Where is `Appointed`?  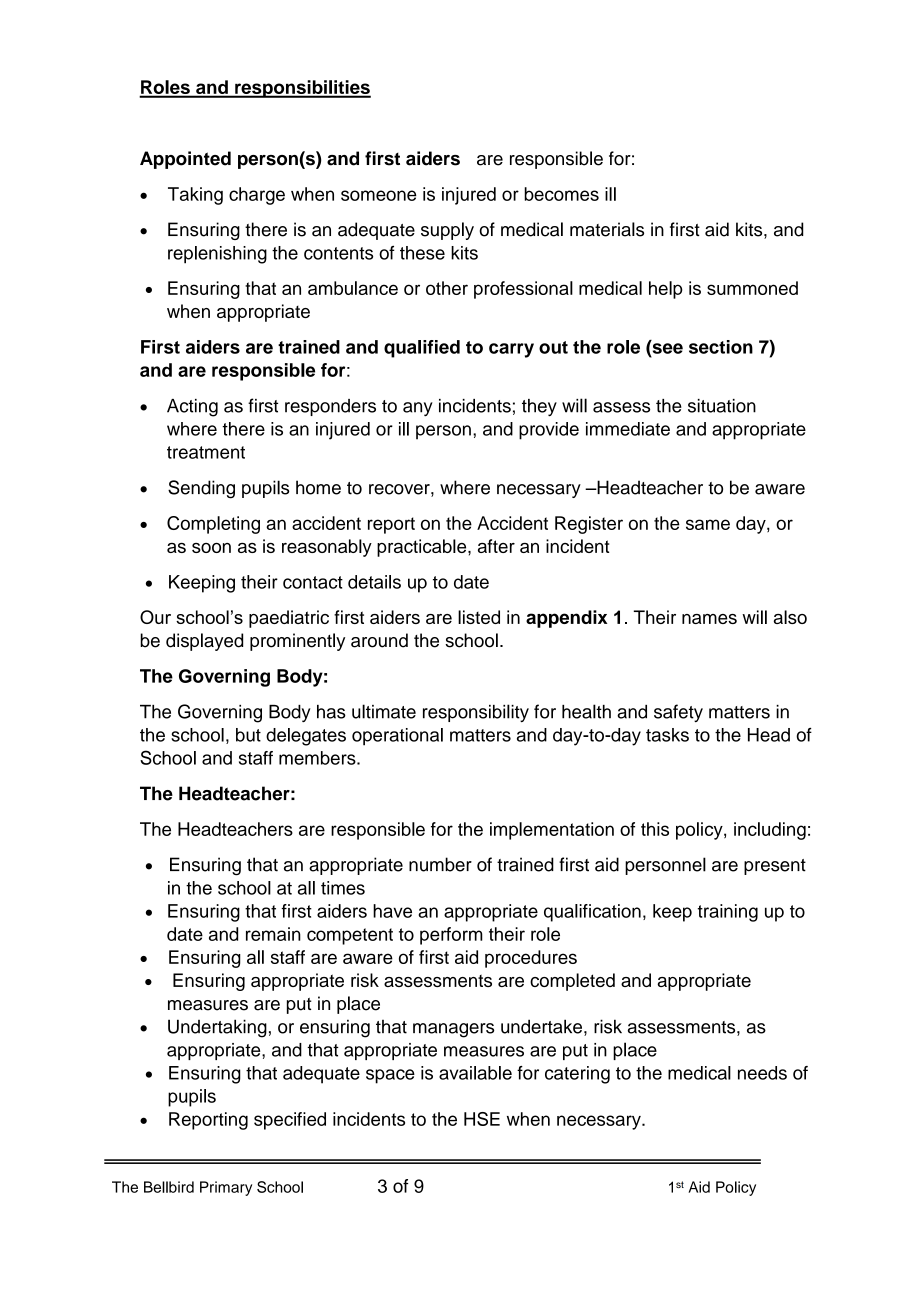 Appointed is located at coordinates (185, 160).
